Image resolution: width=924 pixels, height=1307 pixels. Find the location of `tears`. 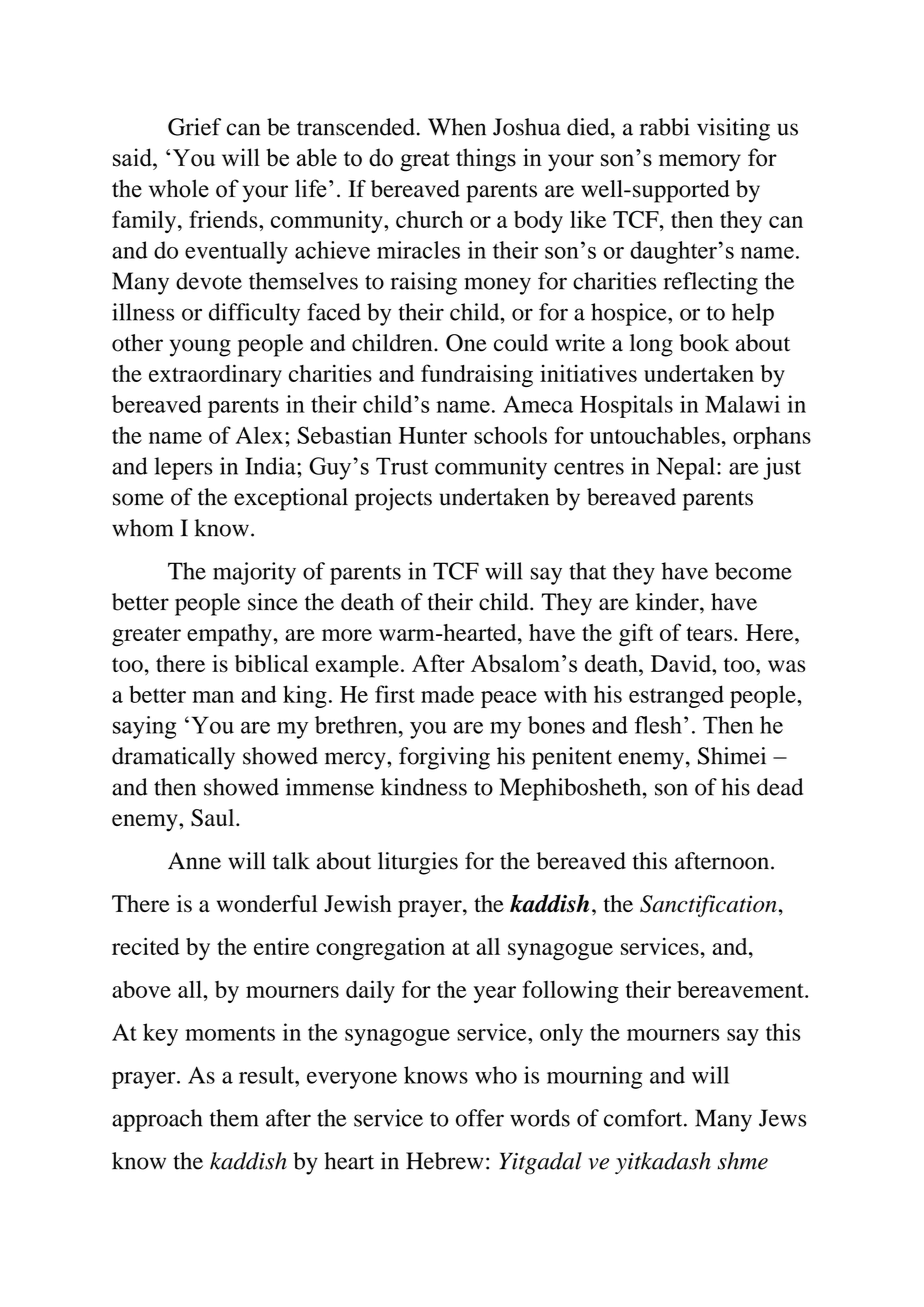

tears is located at coordinates (709, 634).
